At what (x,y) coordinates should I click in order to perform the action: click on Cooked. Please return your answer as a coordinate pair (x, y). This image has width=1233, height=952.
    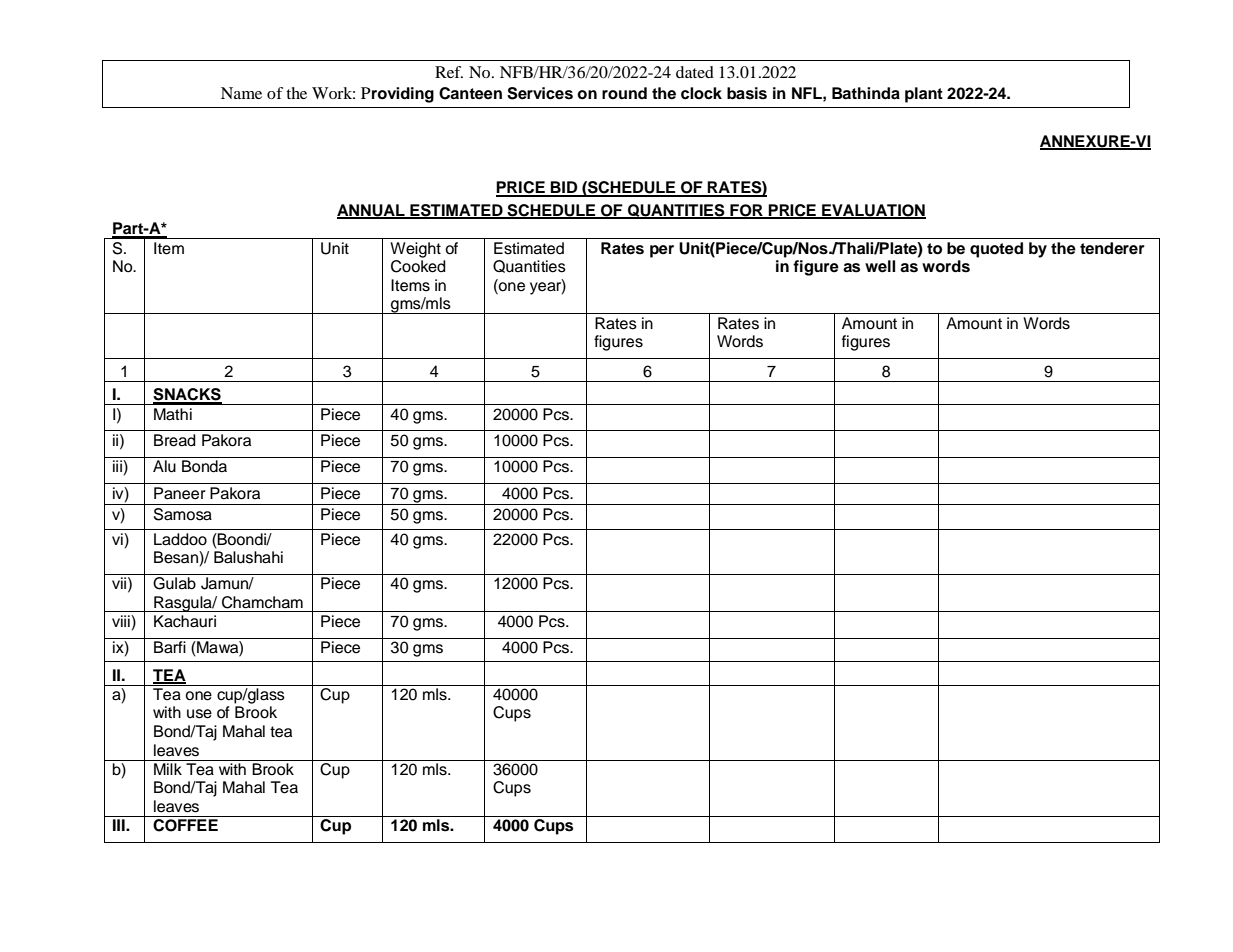
    Looking at the image, I should click on (418, 266).
